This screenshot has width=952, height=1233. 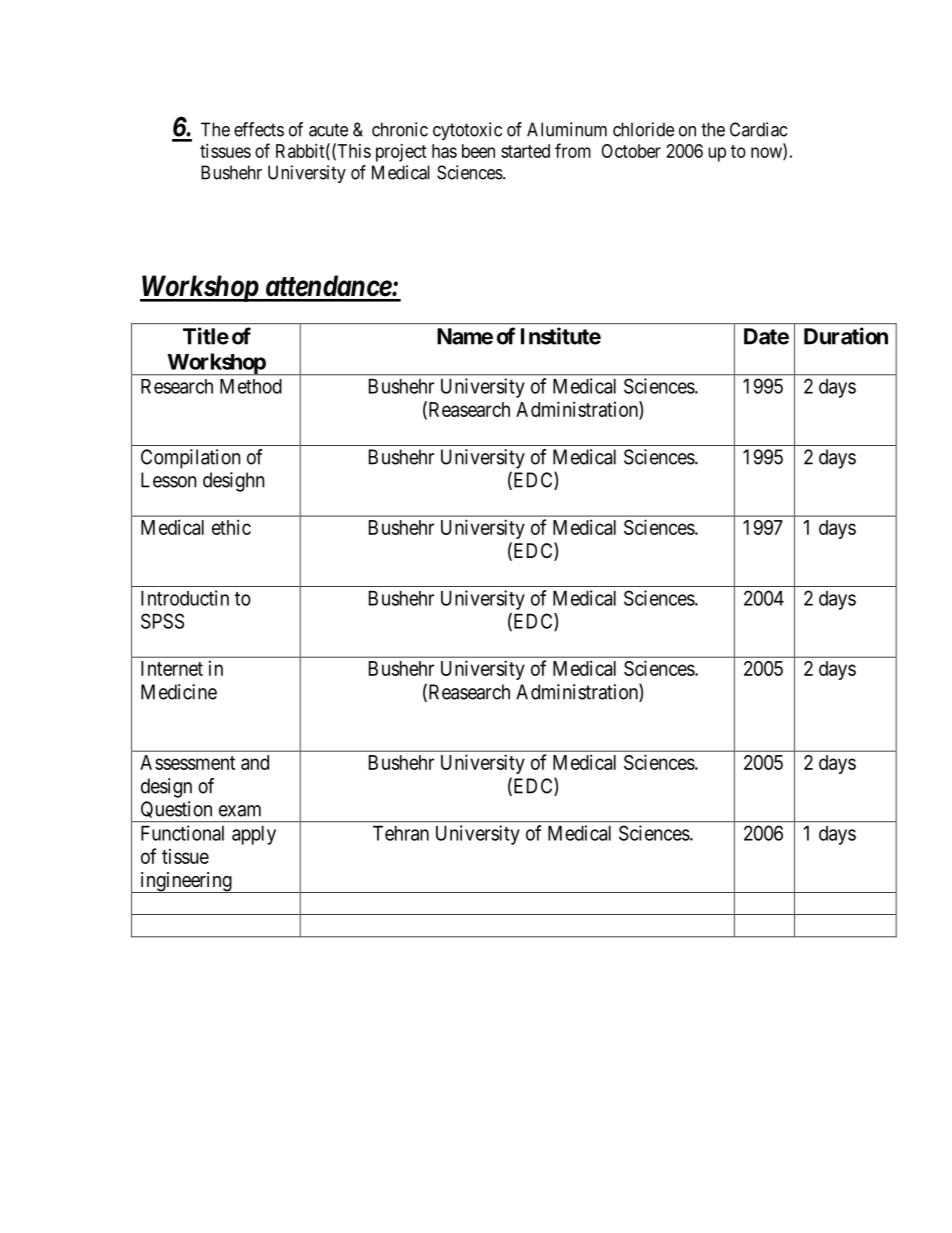 What do you see at coordinates (525, 151) in the screenshot?
I see `started` at bounding box center [525, 151].
